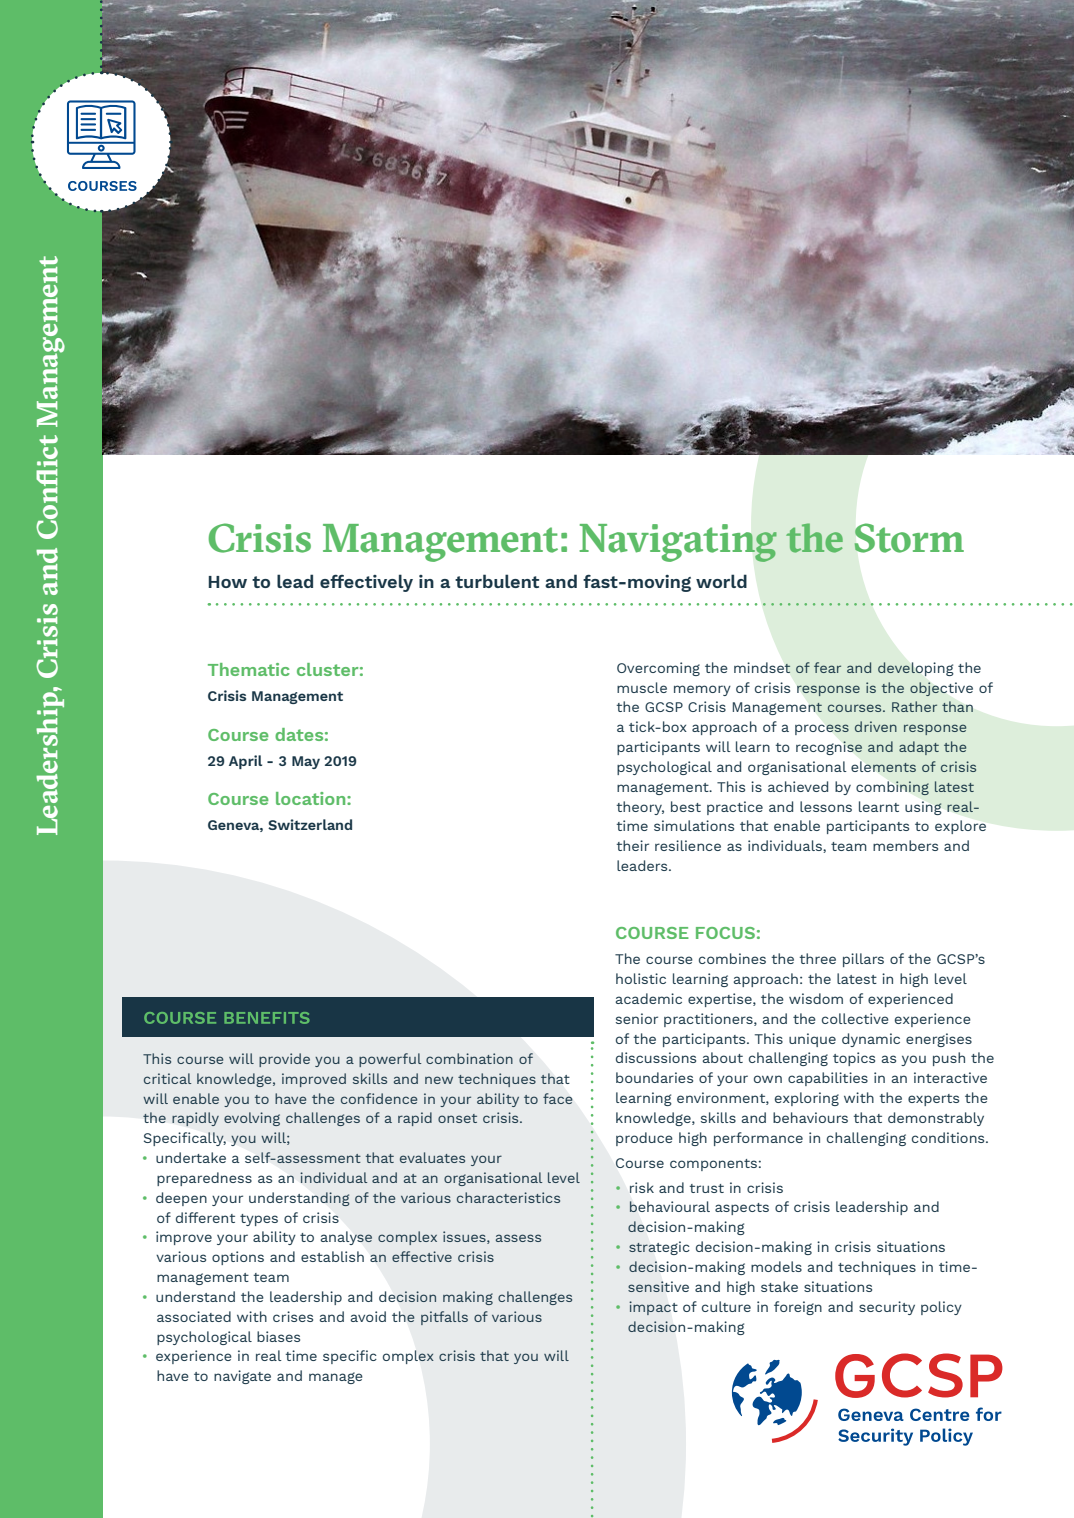 The image size is (1074, 1518). Describe the element at coordinates (557, 1098) in the screenshot. I see `face` at that location.
